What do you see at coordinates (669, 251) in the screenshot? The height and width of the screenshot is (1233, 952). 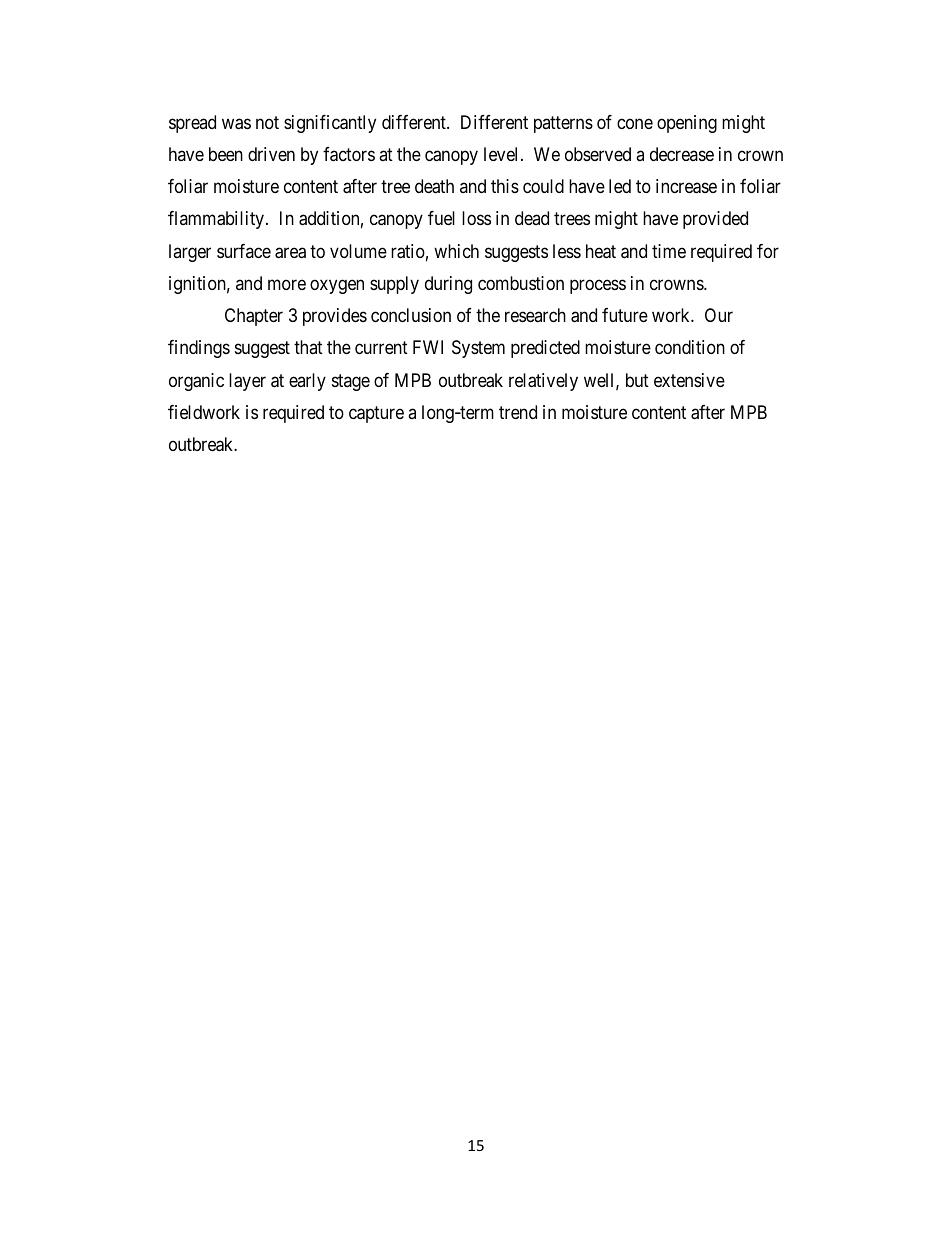 I see `time` at bounding box center [669, 251].
